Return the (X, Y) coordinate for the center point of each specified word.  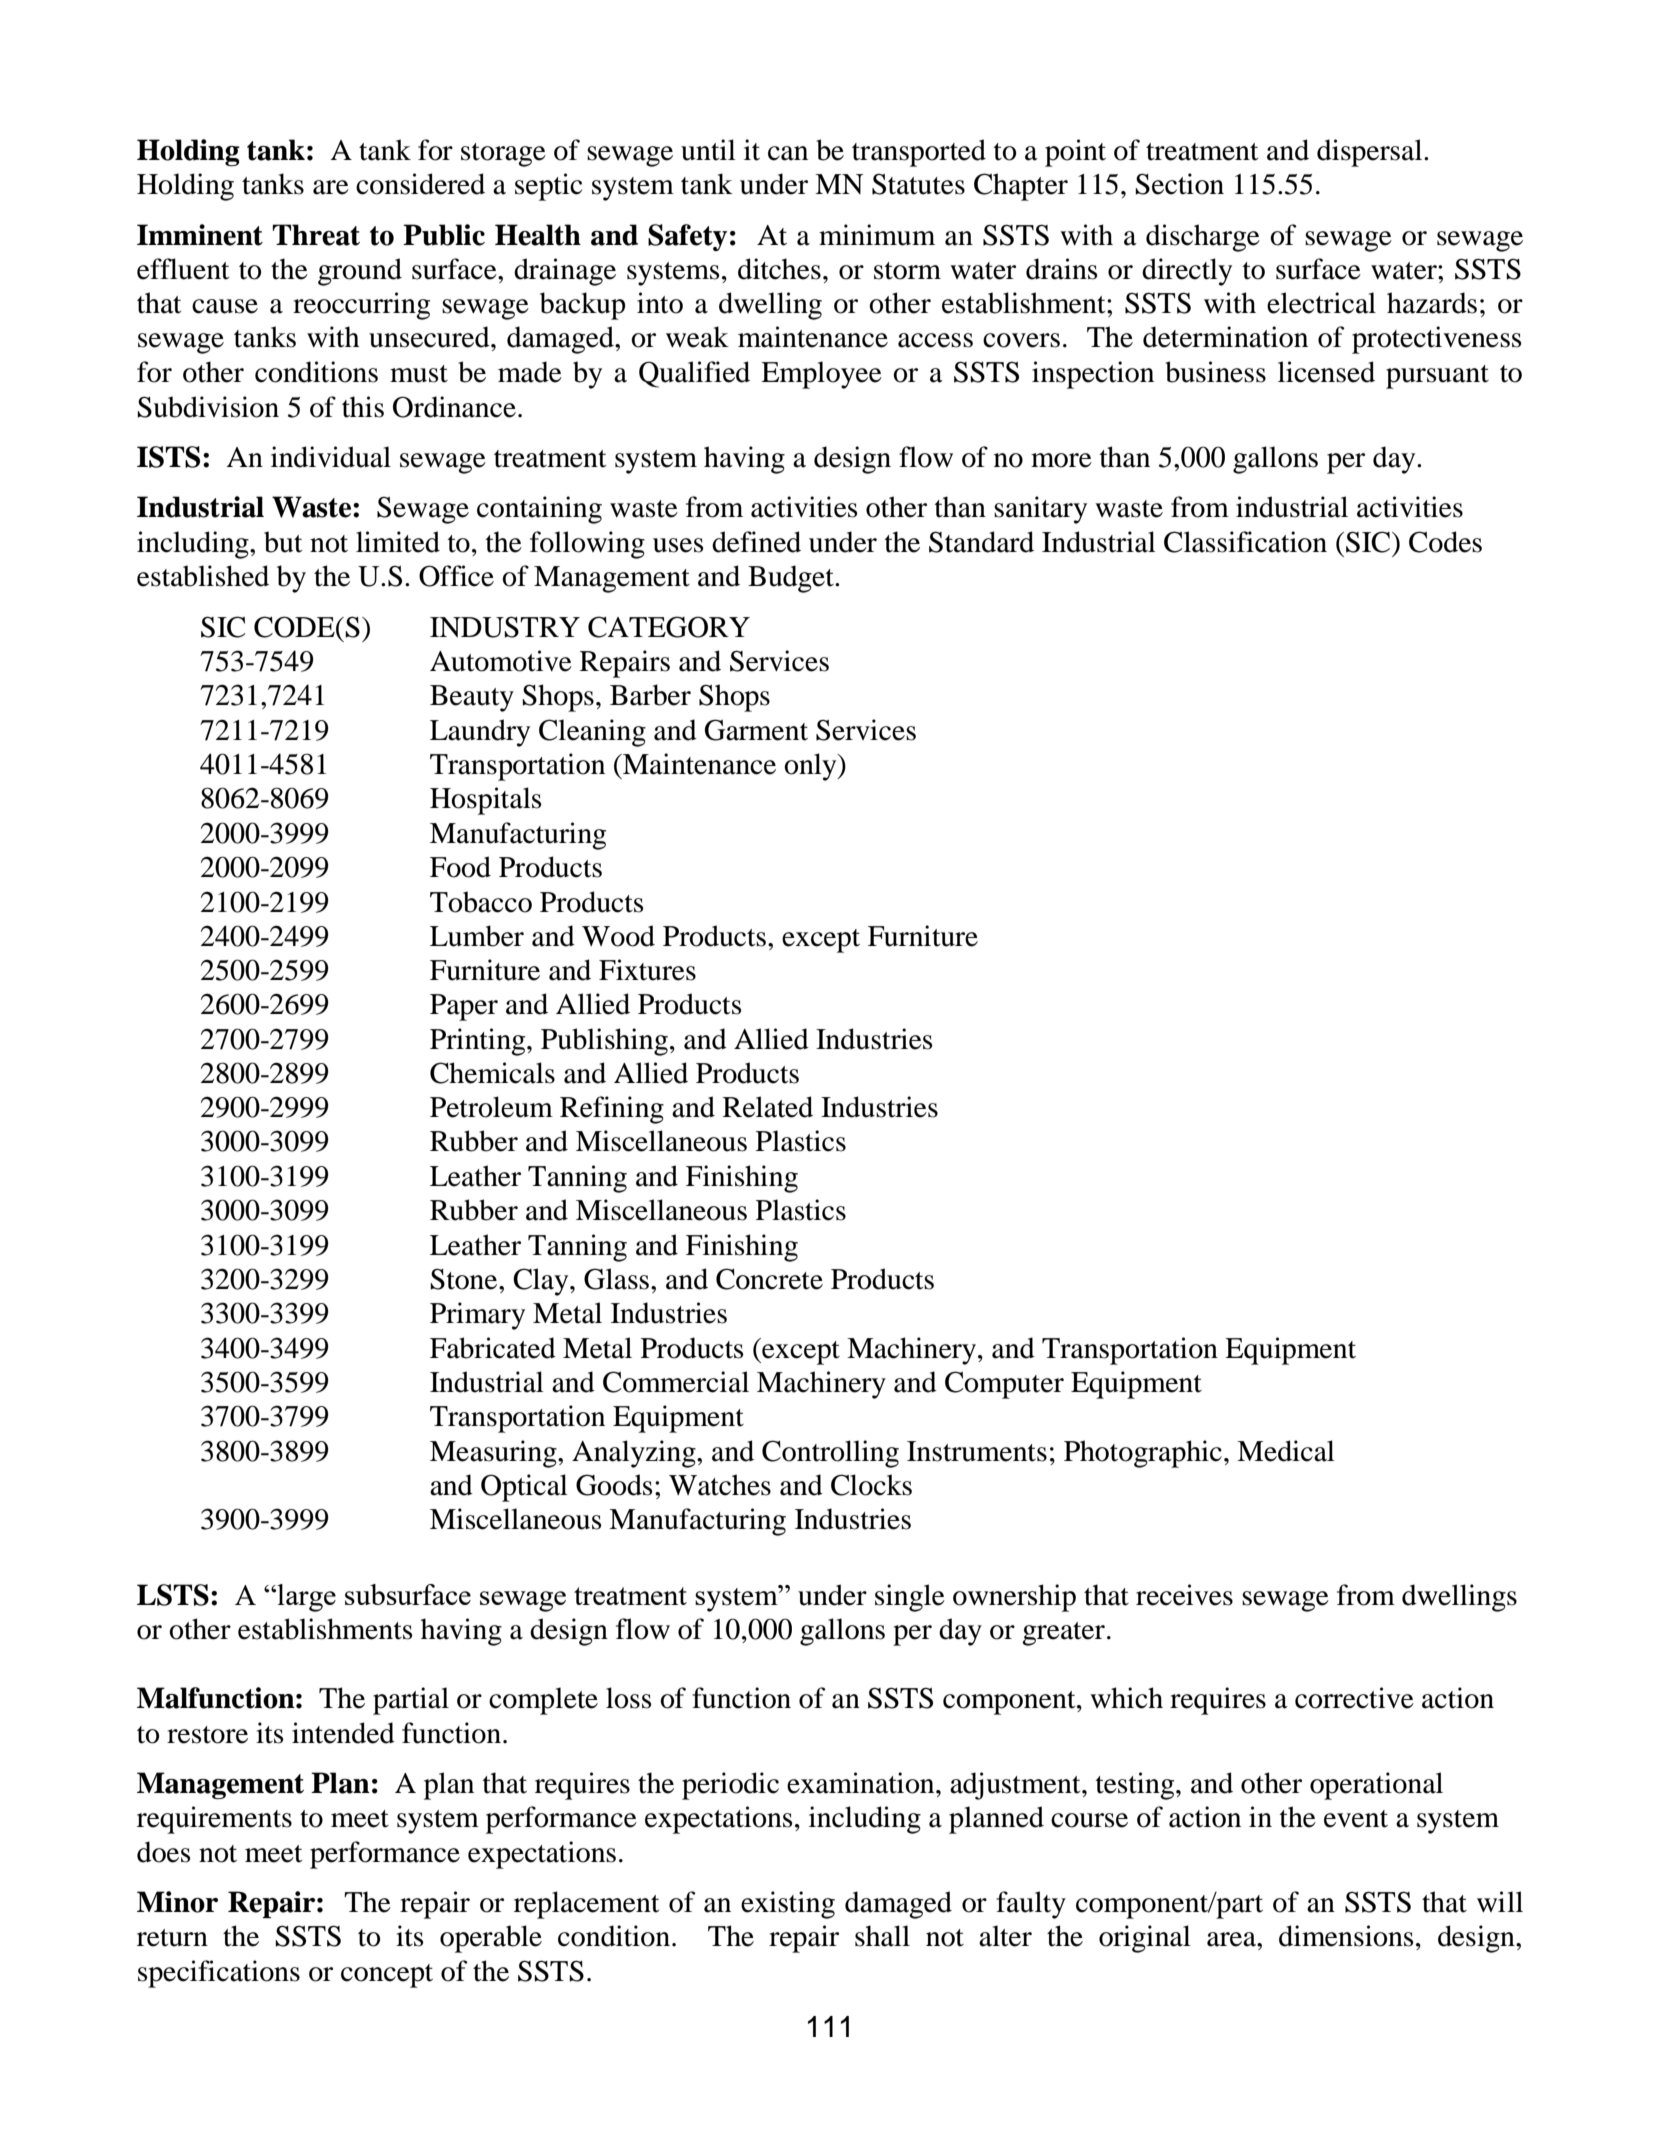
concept (387, 1976)
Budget (792, 579)
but (283, 542)
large (305, 1598)
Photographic (1143, 1454)
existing (788, 1905)
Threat (316, 235)
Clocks (871, 1485)
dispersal (1371, 153)
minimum (877, 235)
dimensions (1346, 1936)
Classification (1245, 542)
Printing (479, 1042)
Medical (1286, 1451)
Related (768, 1107)
